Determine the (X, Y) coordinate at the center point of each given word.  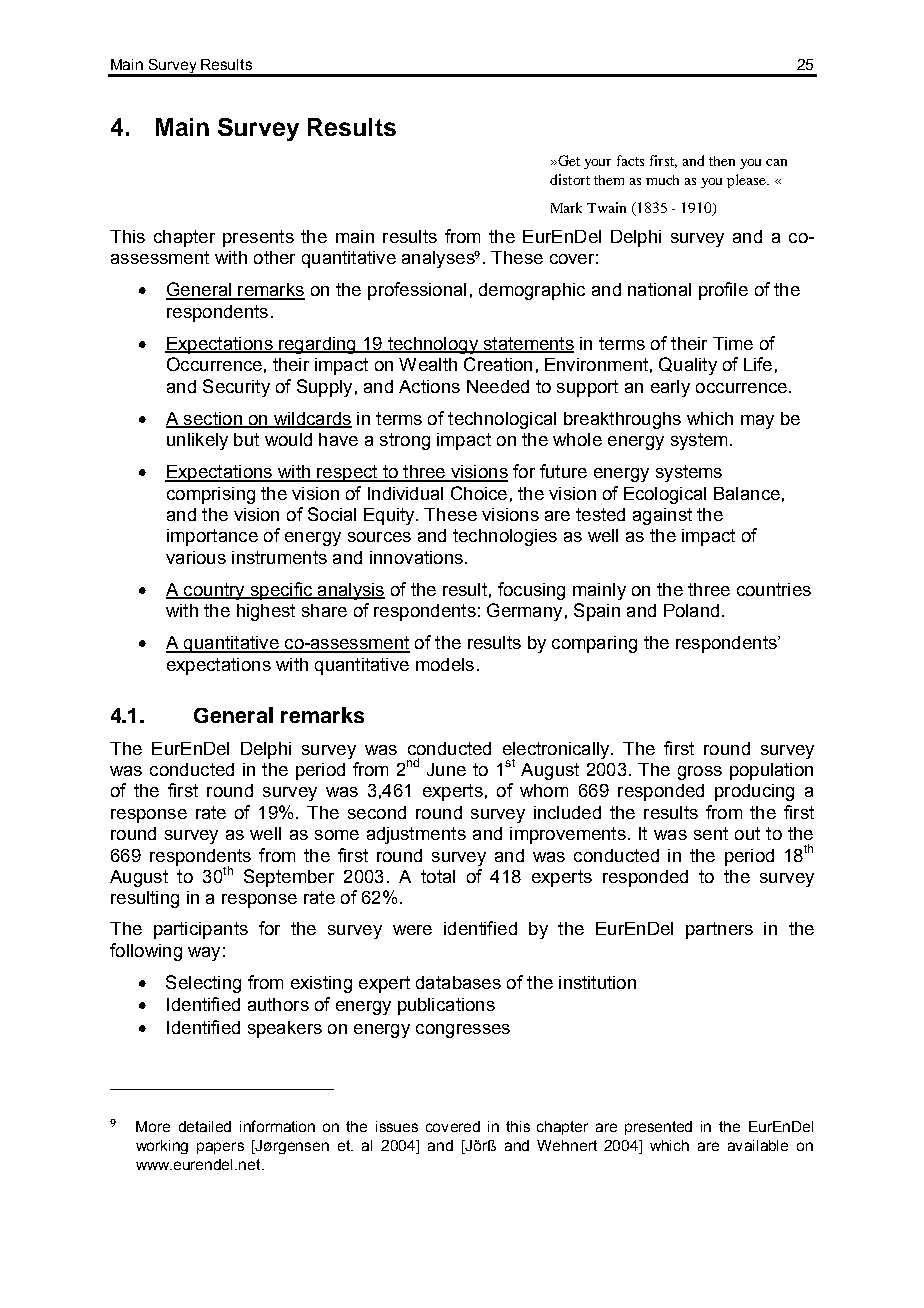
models (445, 664)
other (274, 257)
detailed (205, 1126)
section (212, 419)
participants (201, 930)
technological (502, 420)
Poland (691, 610)
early (670, 388)
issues (397, 1126)
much (662, 180)
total (438, 876)
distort (570, 179)
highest (266, 612)
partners (719, 930)
